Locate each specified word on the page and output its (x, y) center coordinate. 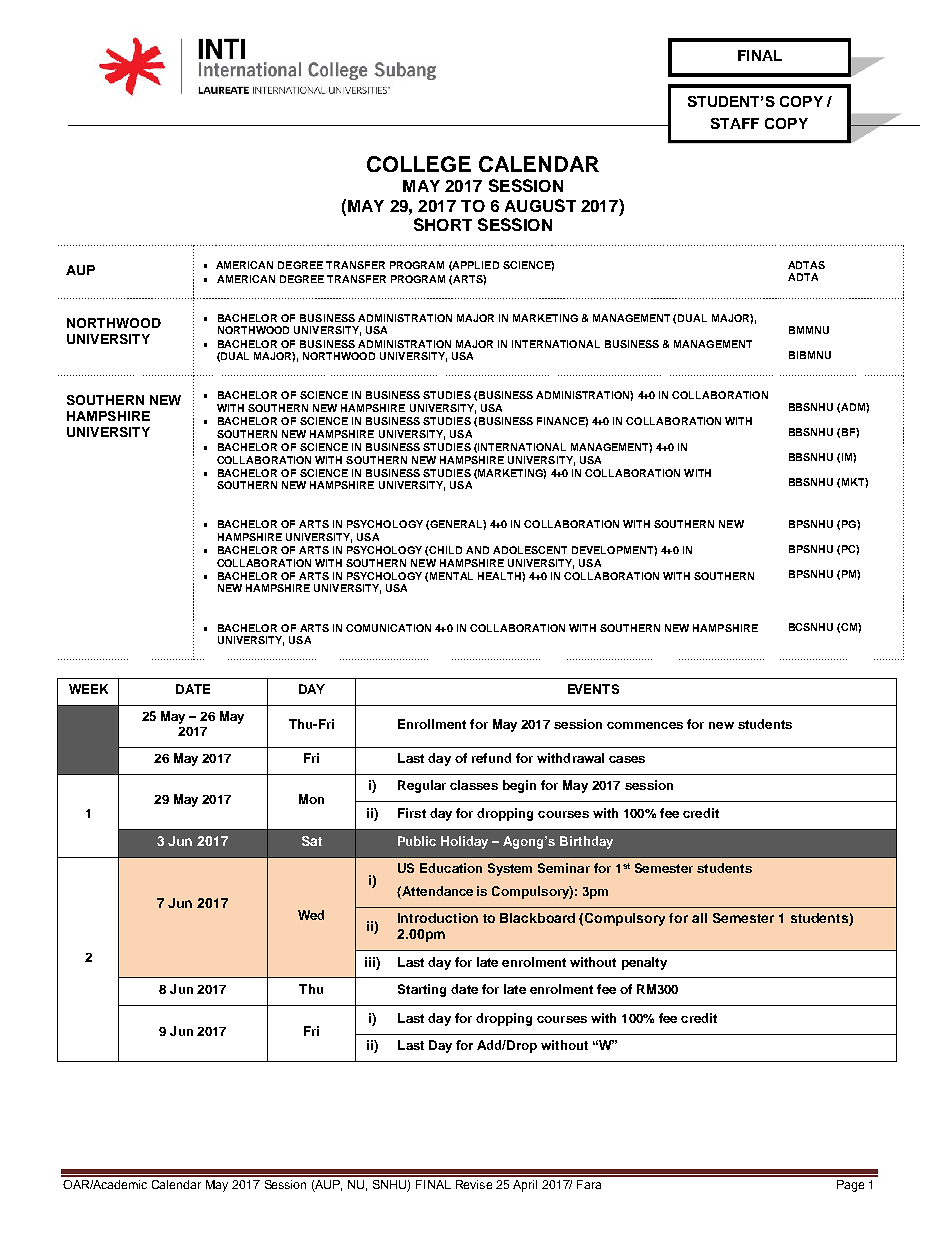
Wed (311, 915)
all (699, 918)
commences (645, 725)
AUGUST (540, 205)
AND (477, 550)
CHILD (445, 550)
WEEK (88, 689)
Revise (474, 1184)
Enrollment (432, 724)
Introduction (438, 918)
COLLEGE (419, 164)
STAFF (735, 123)
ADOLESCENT (530, 550)
